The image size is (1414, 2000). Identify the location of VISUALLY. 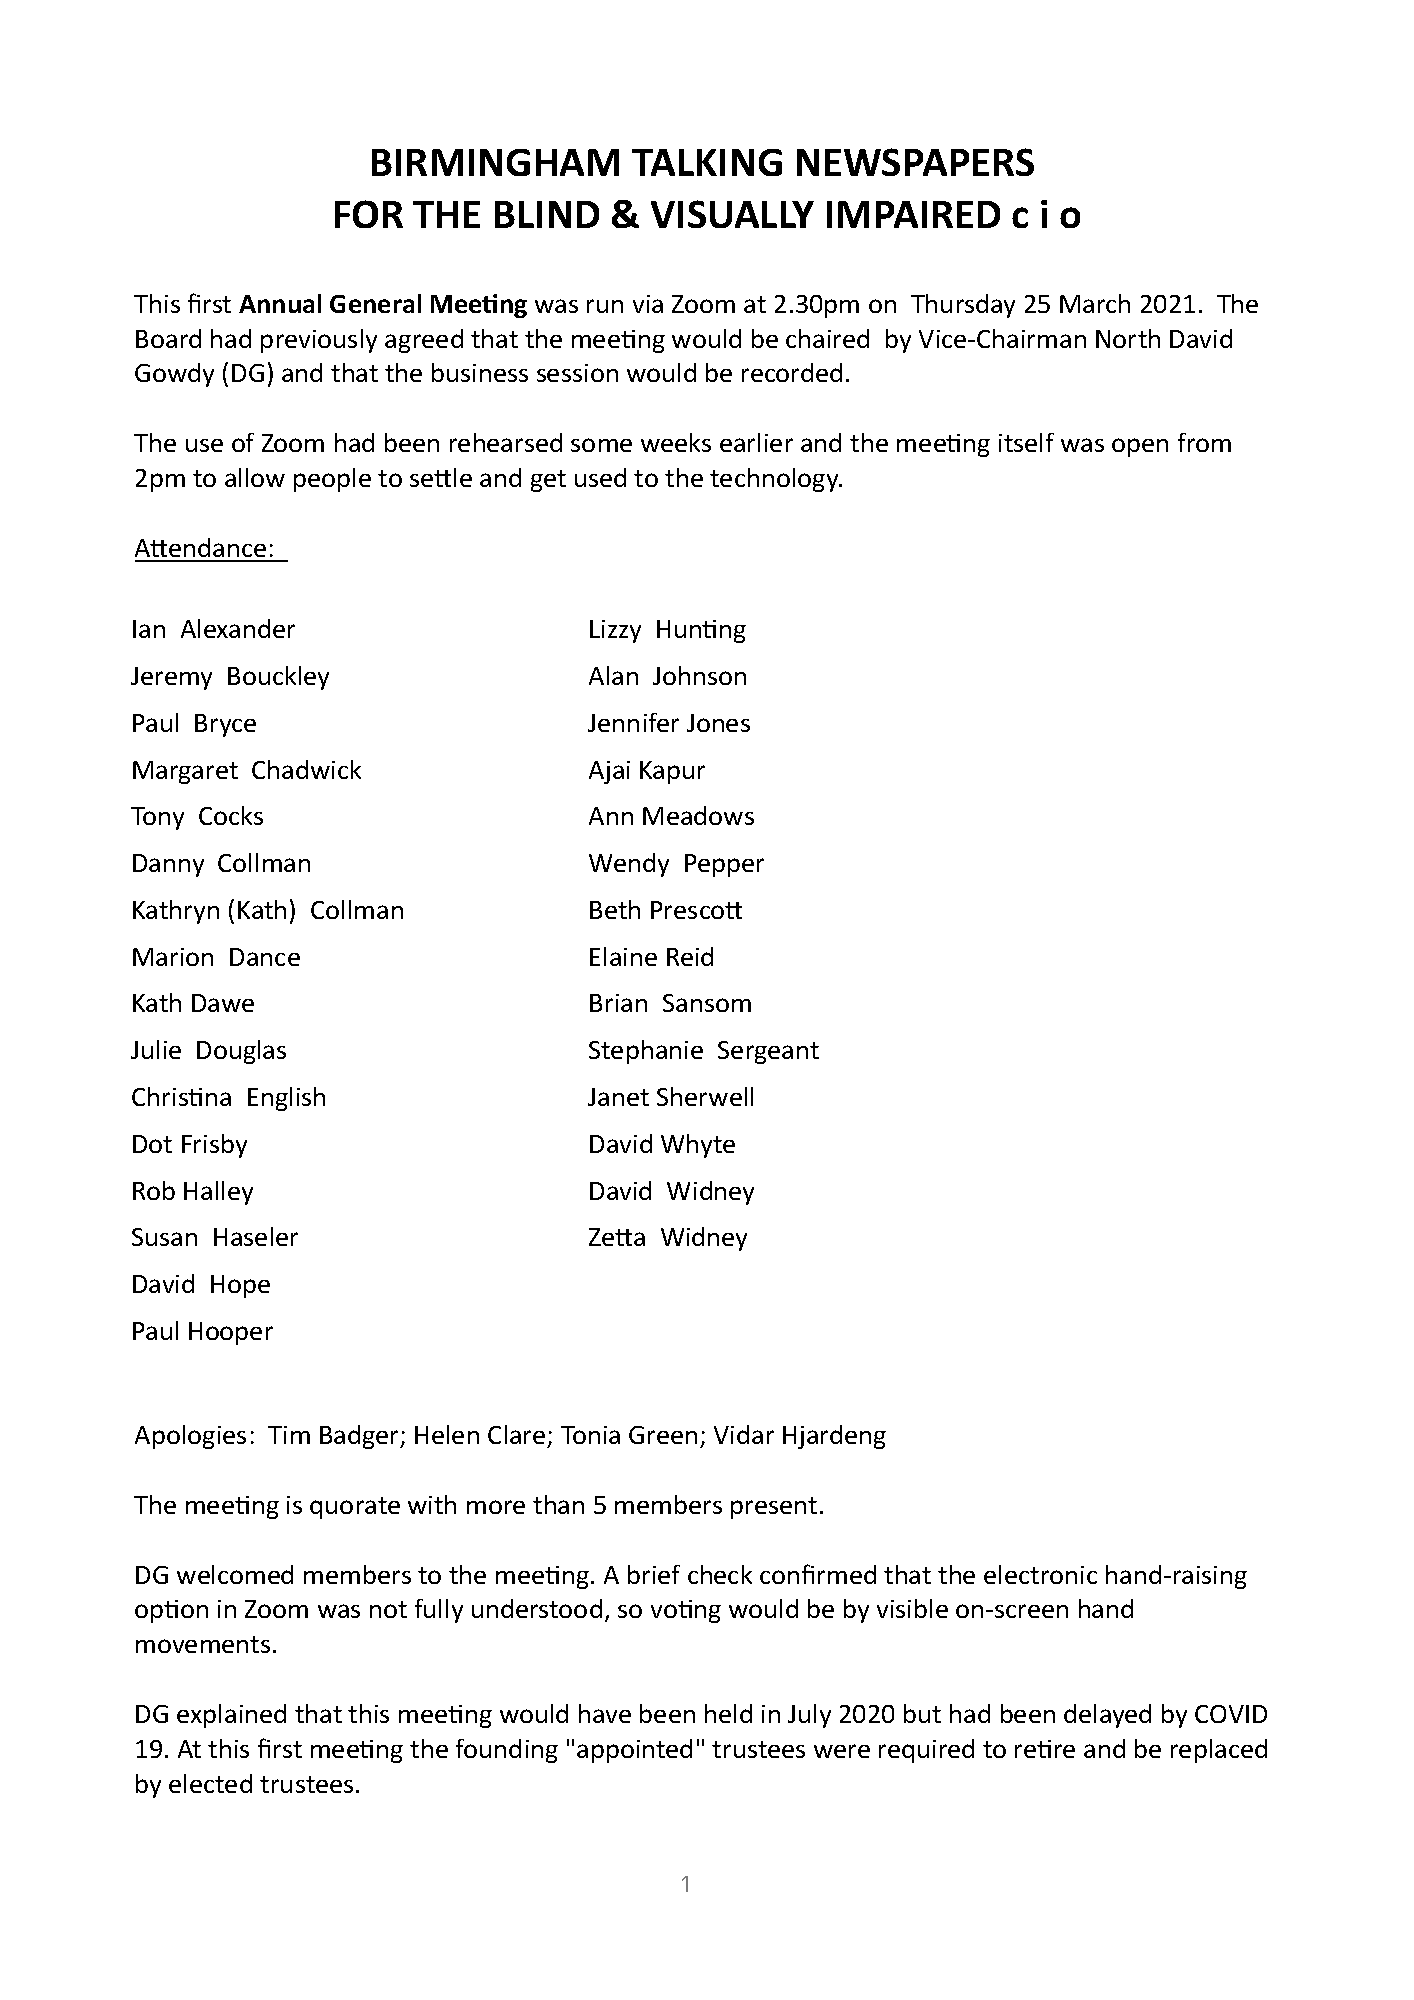
(732, 214).
